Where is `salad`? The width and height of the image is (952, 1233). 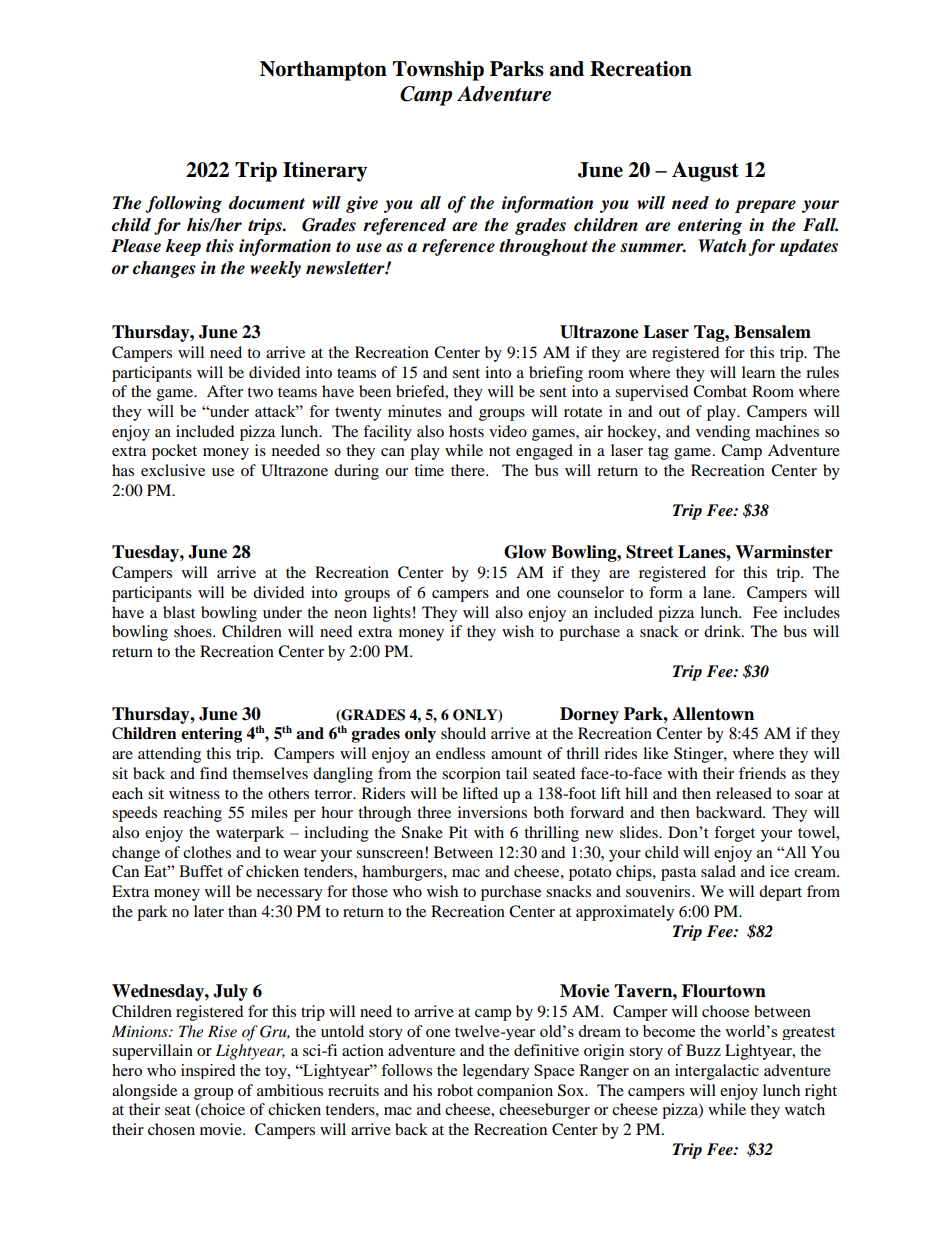 salad is located at coordinates (718, 871).
